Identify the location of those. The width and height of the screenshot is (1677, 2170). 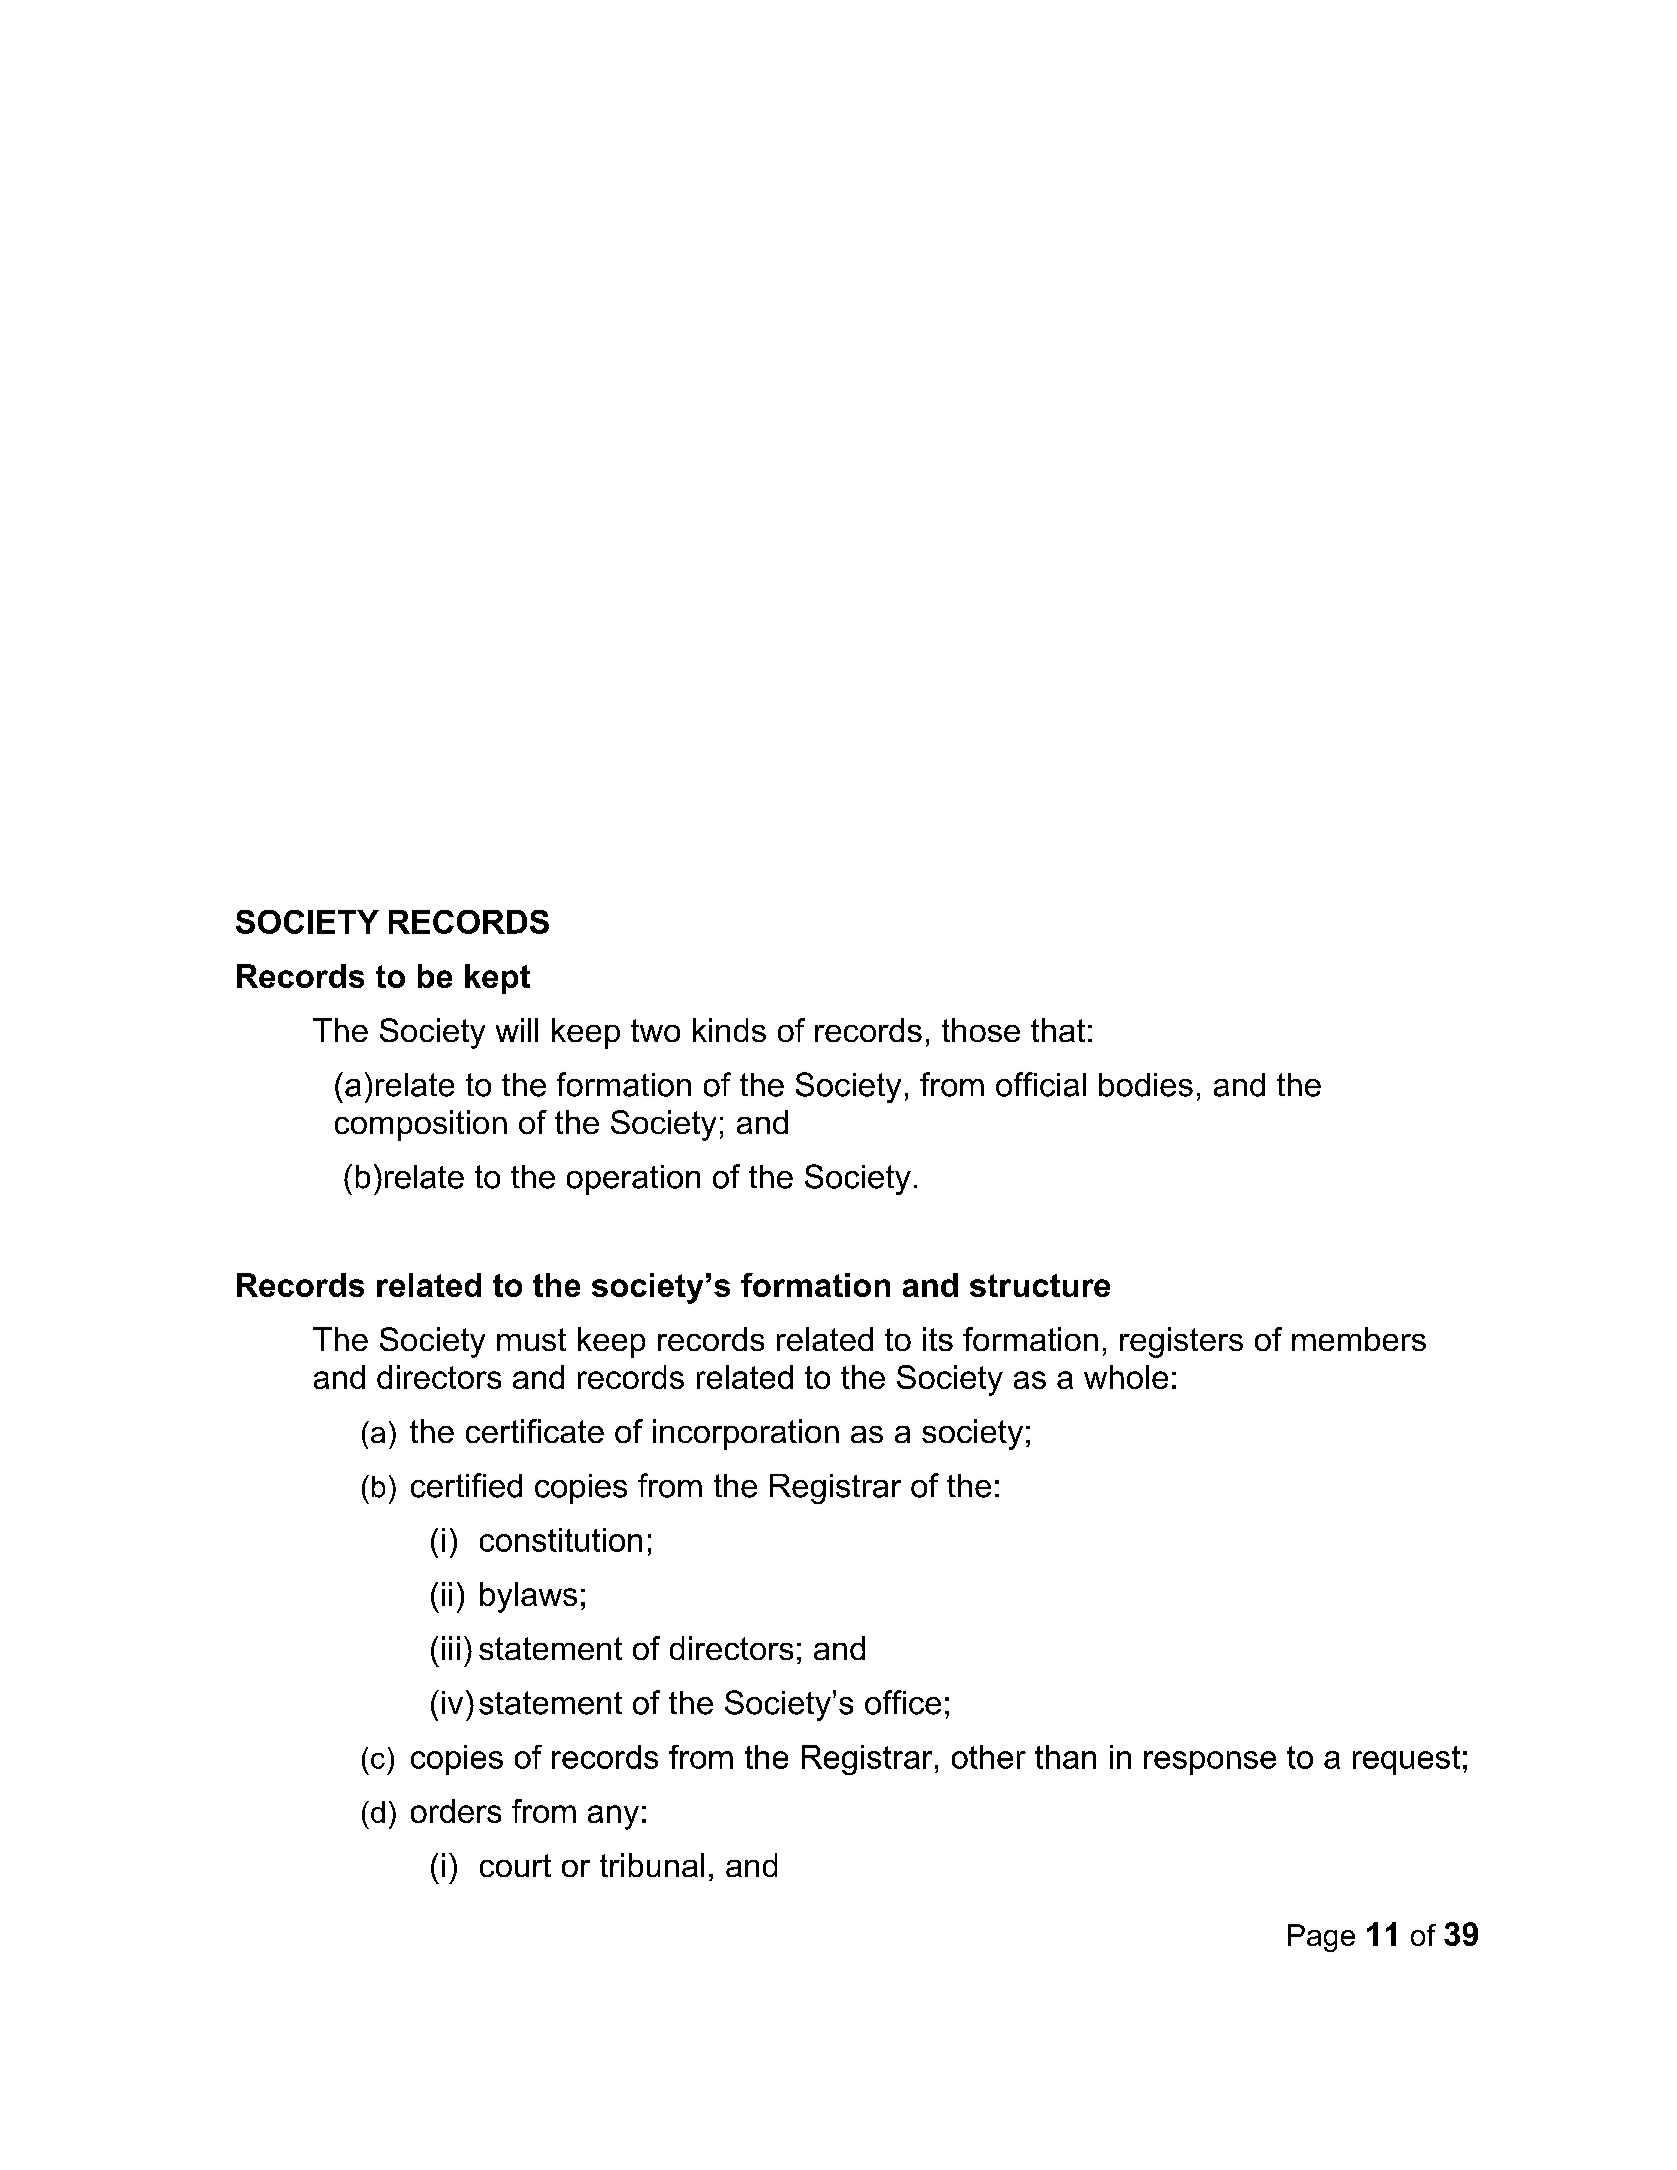
(981, 1030).
